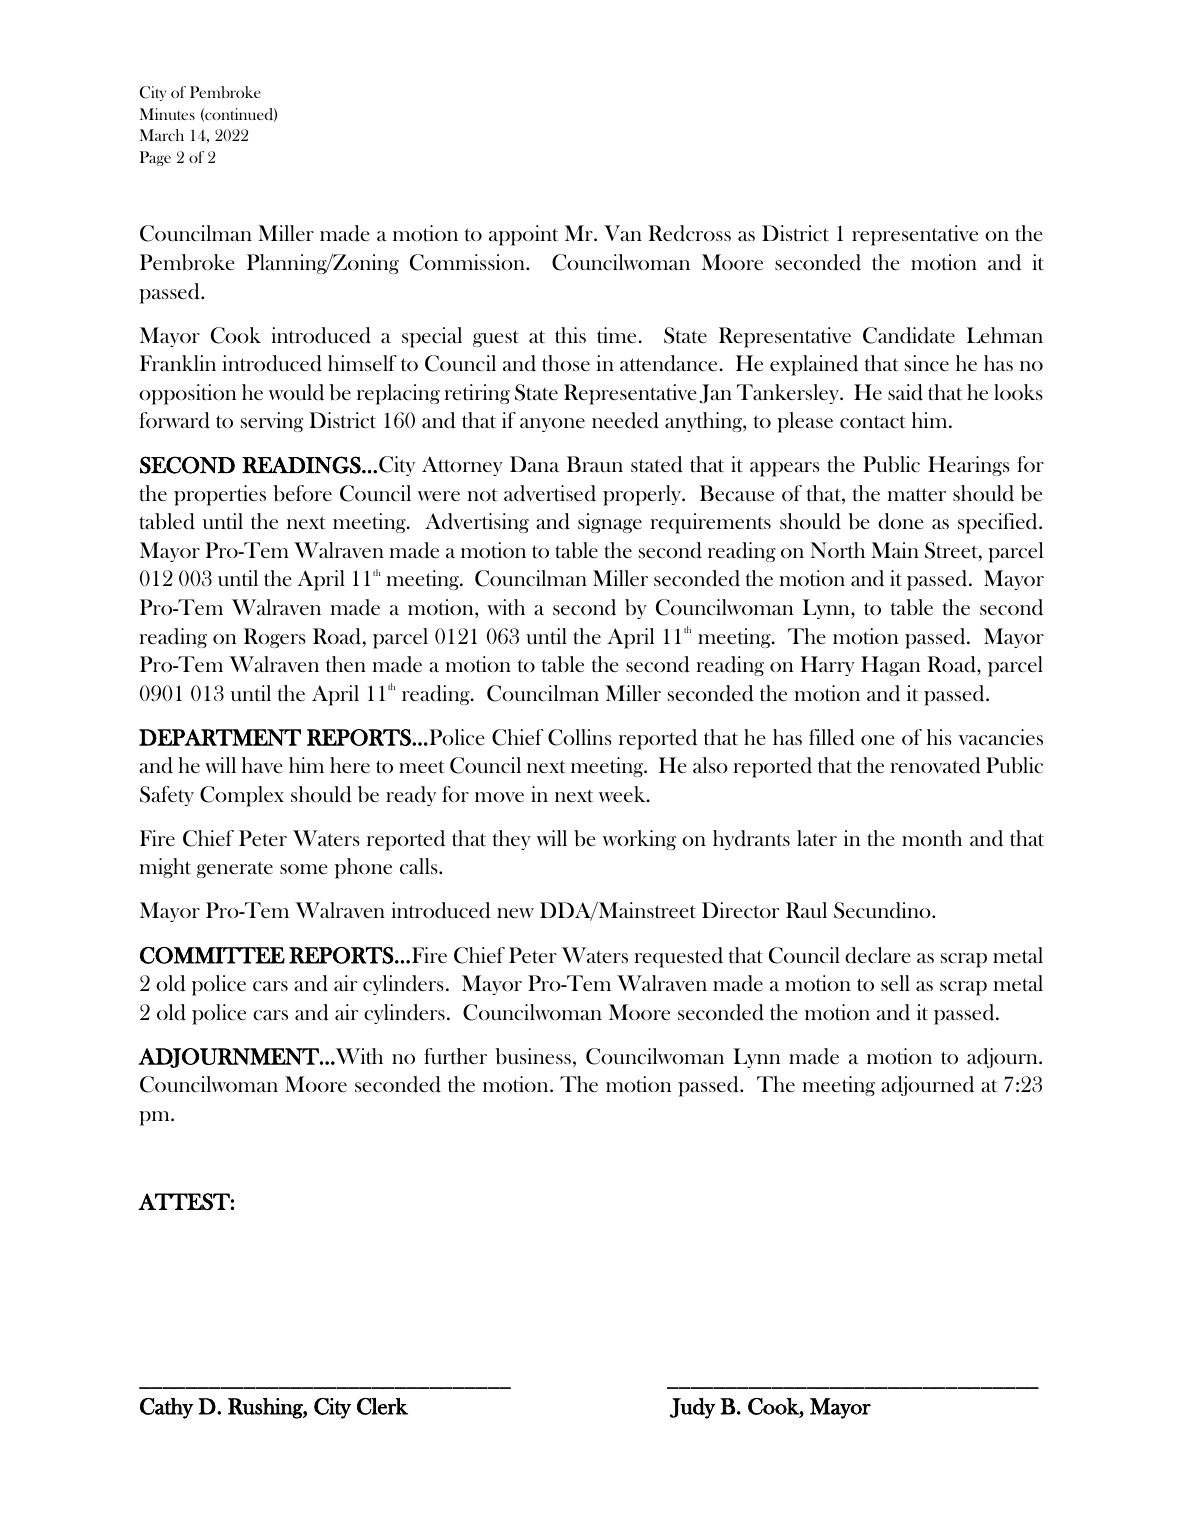  Describe the element at coordinates (533, 1056) in the image. I see `business` at that location.
